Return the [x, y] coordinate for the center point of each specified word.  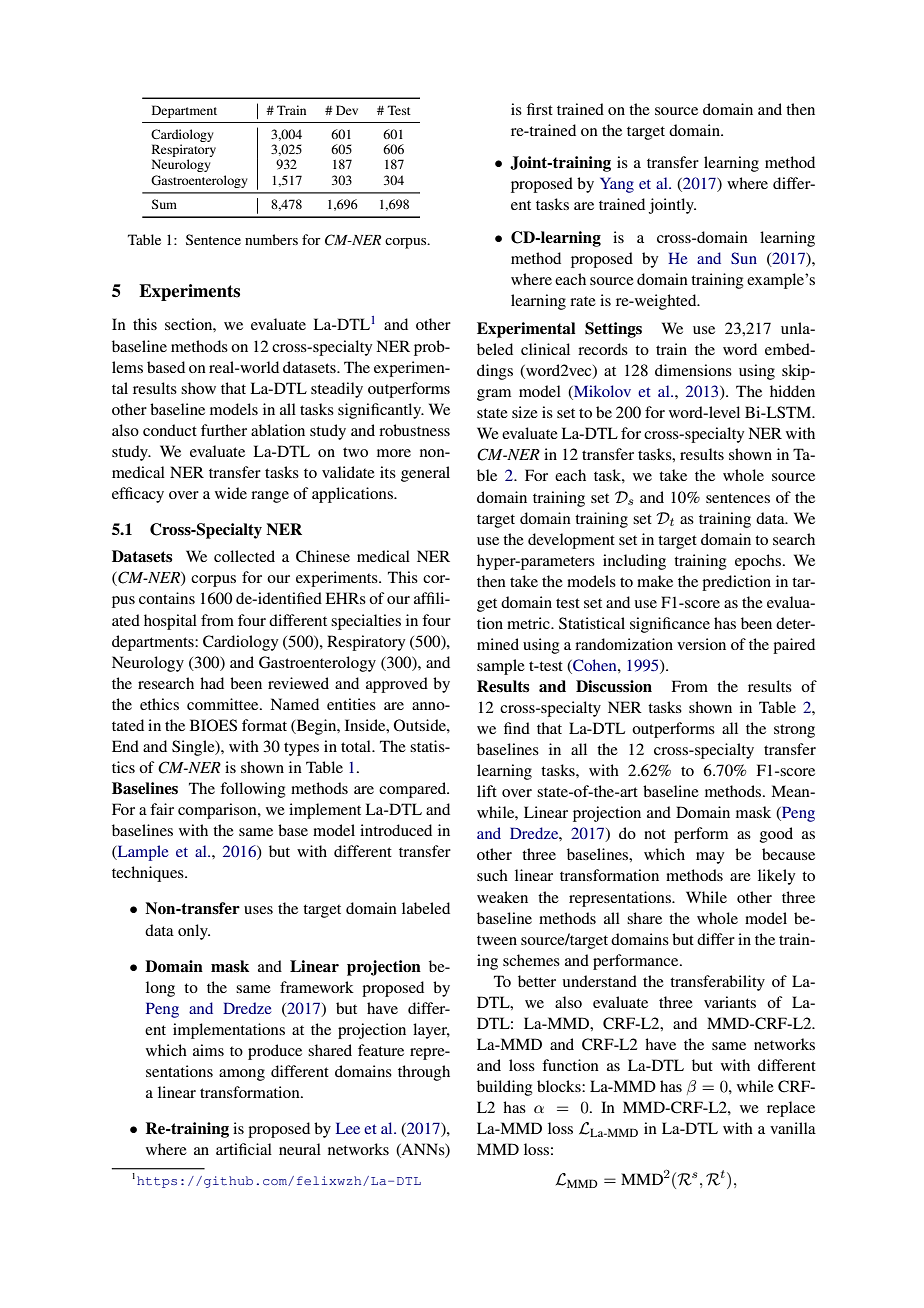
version [701, 644]
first [540, 109]
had [212, 683]
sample [501, 667]
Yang [617, 185]
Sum [164, 204]
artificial [244, 1149]
